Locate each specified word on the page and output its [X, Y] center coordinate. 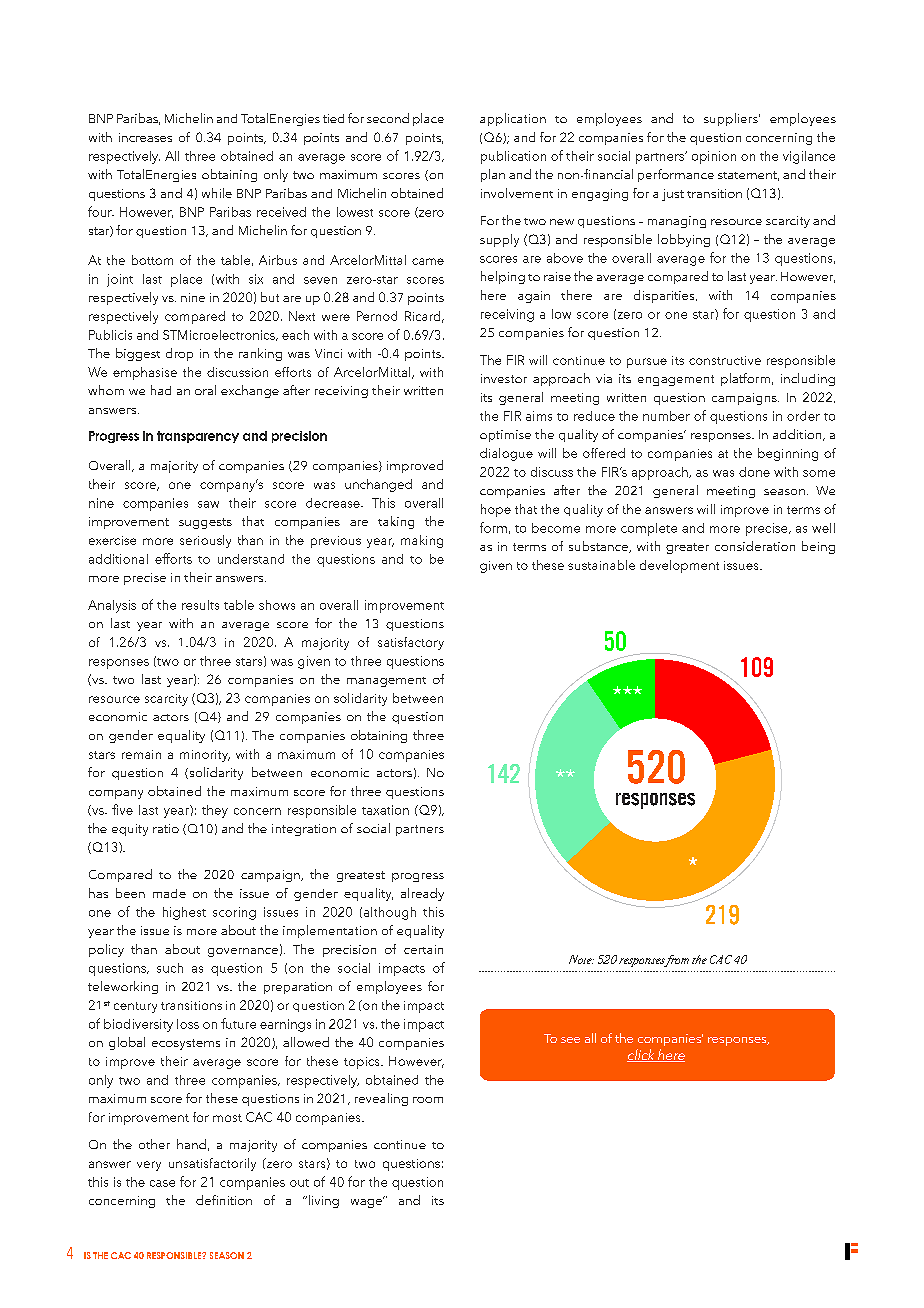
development [679, 566]
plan [493, 175]
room [428, 1100]
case [162, 1183]
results [200, 605]
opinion [714, 157]
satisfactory [411, 643]
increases [145, 137]
